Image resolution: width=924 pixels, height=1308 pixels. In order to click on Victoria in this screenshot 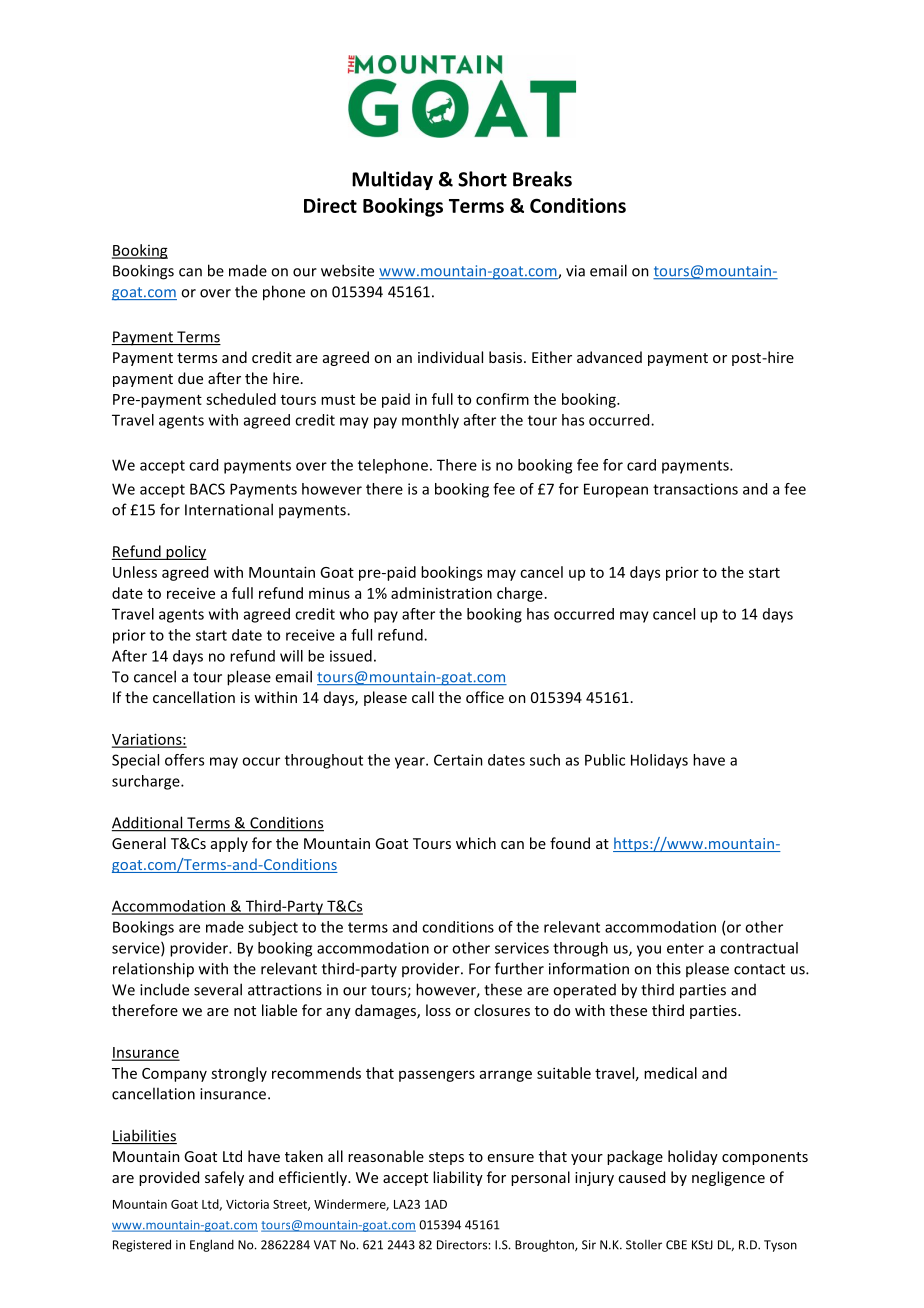, I will do `click(247, 1204)`.
